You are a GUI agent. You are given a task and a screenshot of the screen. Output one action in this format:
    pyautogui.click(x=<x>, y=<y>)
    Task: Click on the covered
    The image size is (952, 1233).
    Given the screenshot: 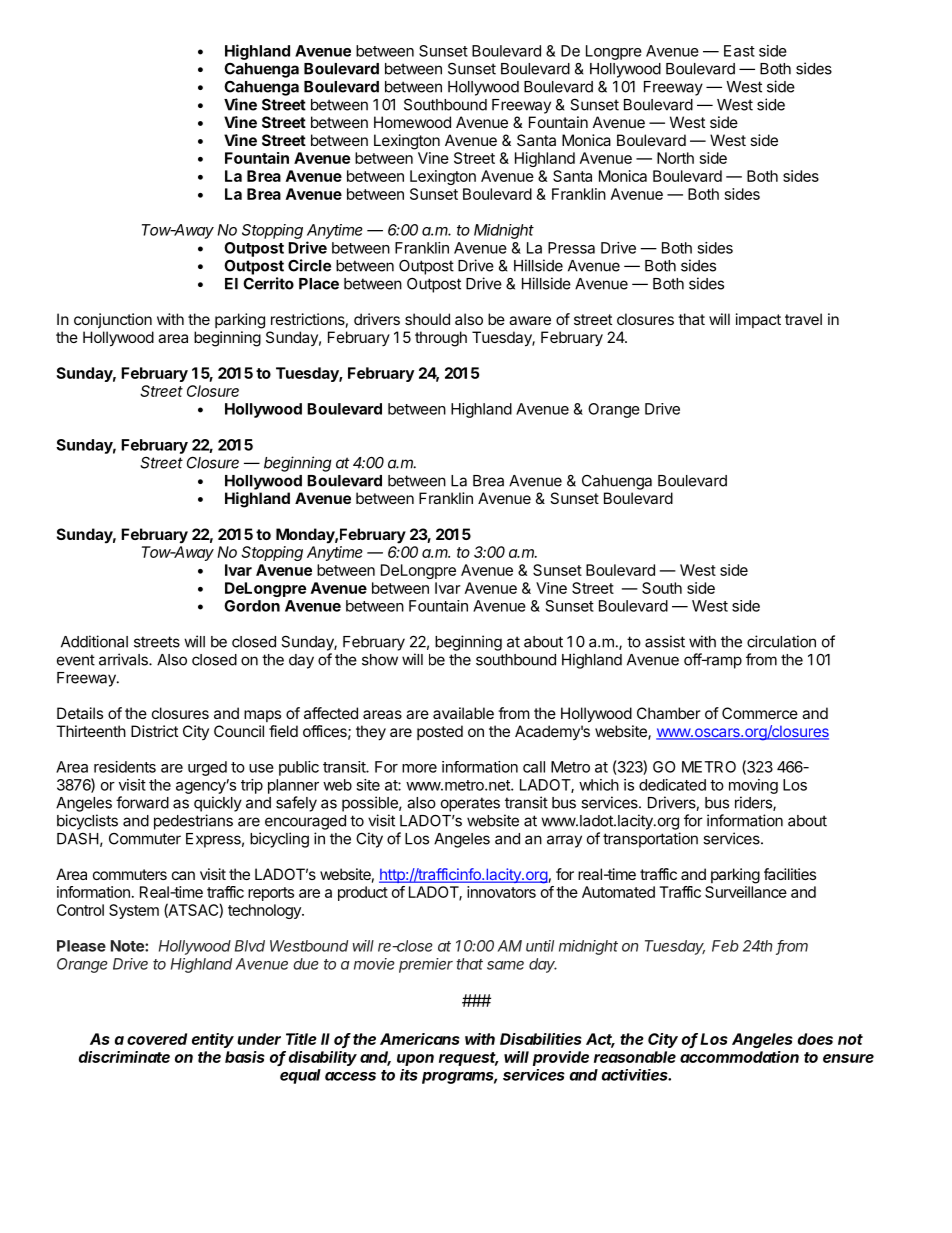 What is the action you would take?
    pyautogui.click(x=157, y=1039)
